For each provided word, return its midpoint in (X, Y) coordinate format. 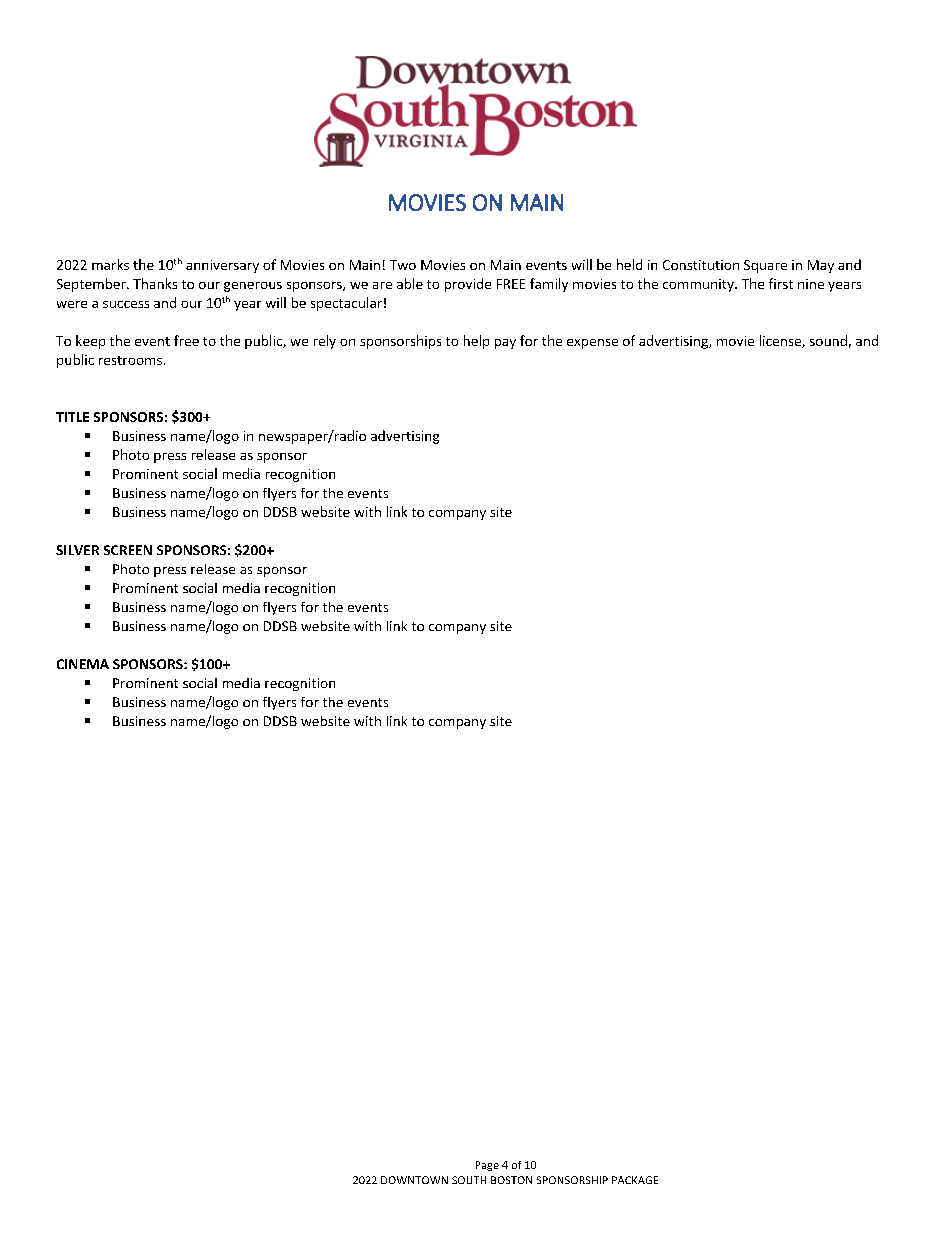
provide (468, 285)
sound (828, 340)
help (476, 342)
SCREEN (128, 550)
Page (487, 1166)
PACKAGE (635, 1180)
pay (505, 344)
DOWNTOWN (414, 1180)
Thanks (155, 283)
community (699, 285)
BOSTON (511, 1180)
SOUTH (469, 1180)
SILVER (77, 550)
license (781, 341)
